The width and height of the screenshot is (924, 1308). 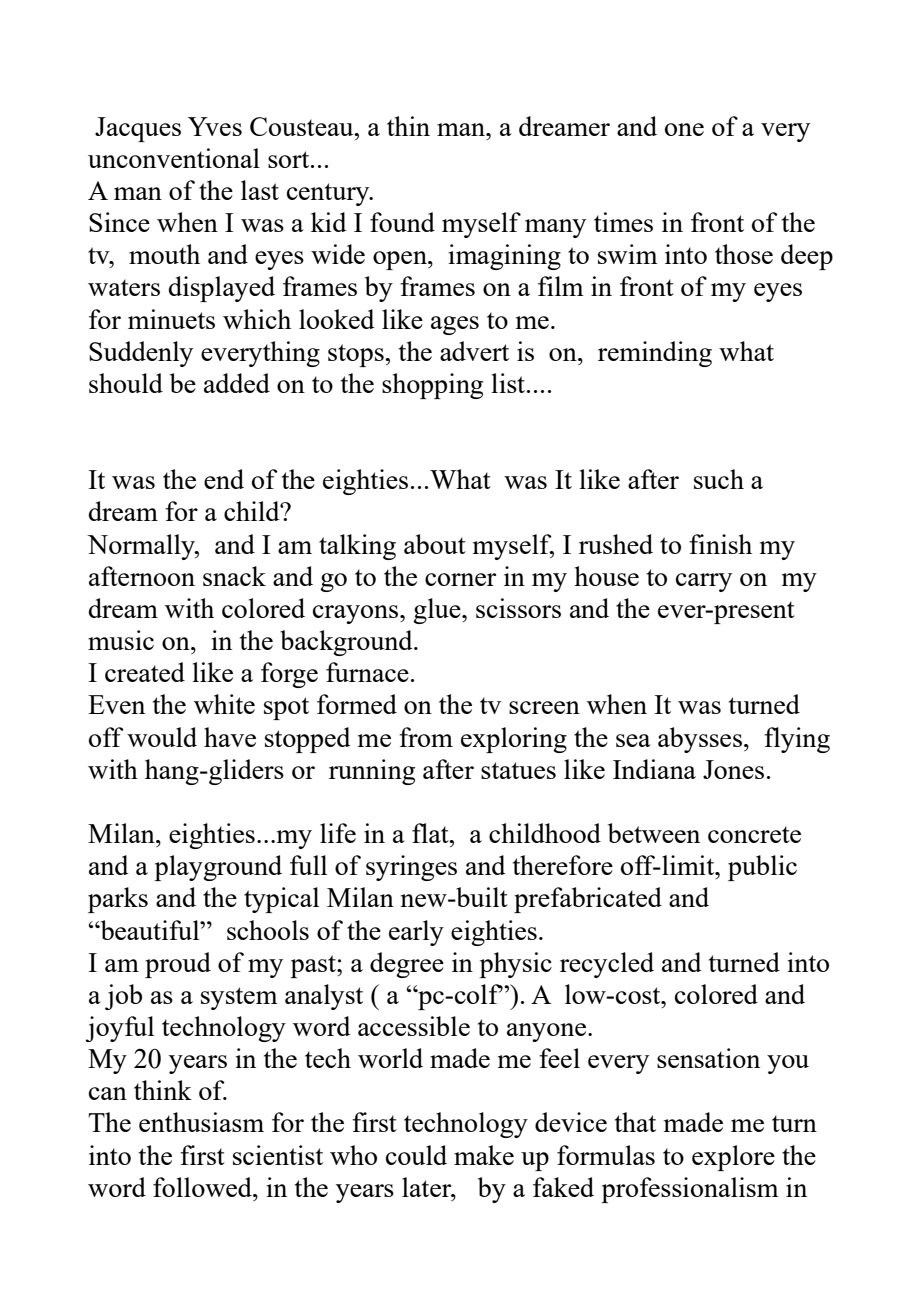 What do you see at coordinates (203, 1187) in the screenshot?
I see `followed` at bounding box center [203, 1187].
